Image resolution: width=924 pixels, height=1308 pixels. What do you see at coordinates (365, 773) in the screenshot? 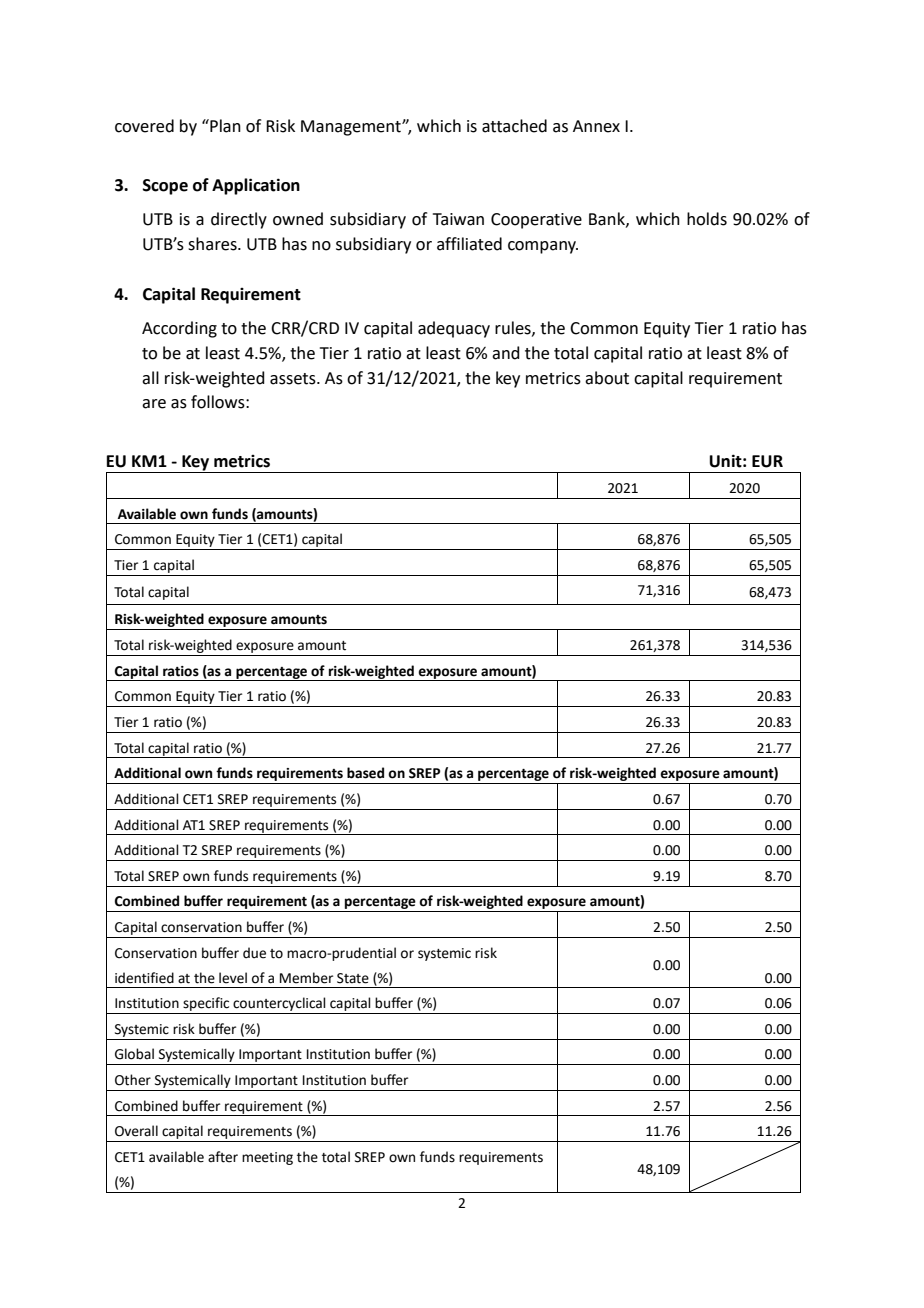
I see `based` at bounding box center [365, 773].
